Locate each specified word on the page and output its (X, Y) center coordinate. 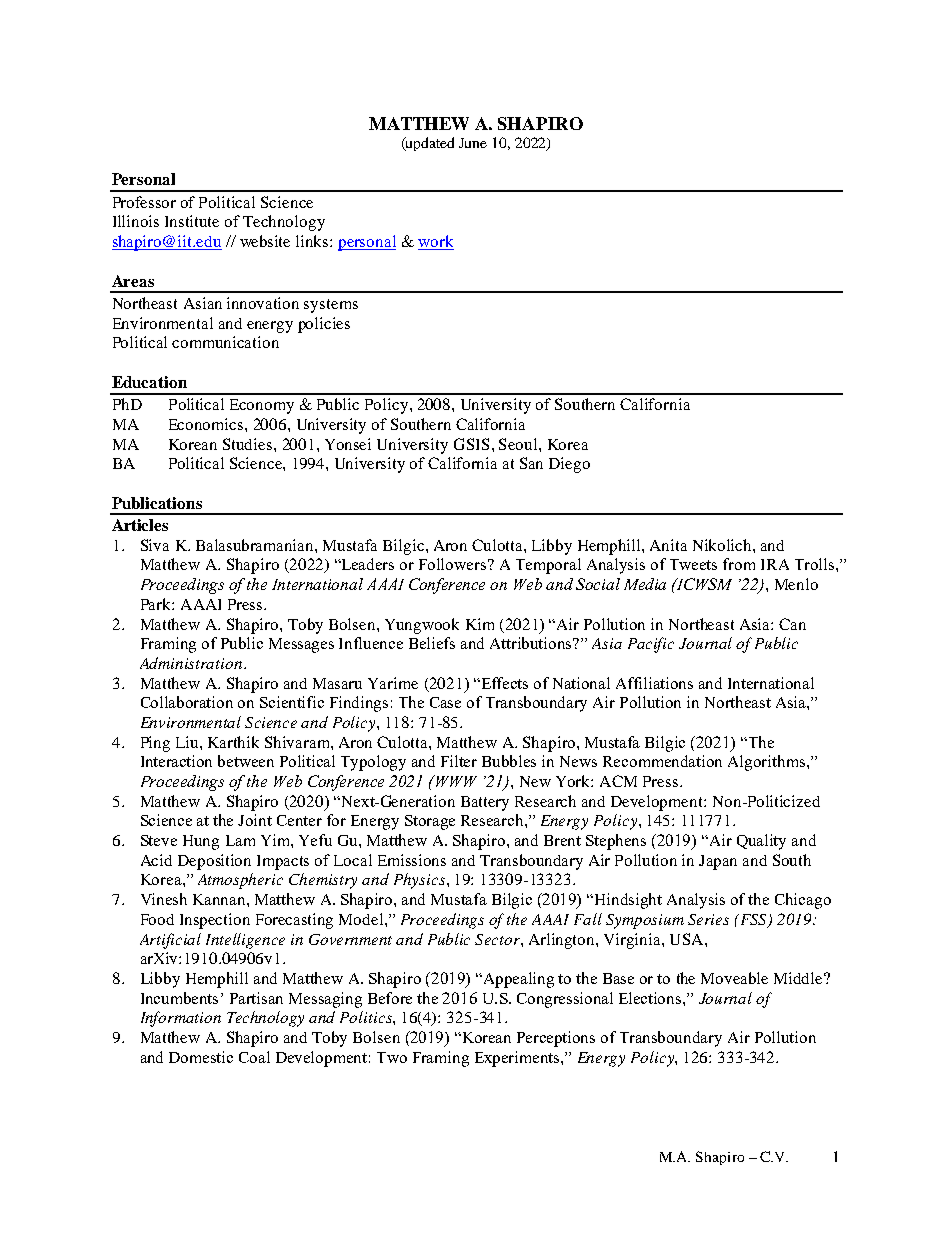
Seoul (519, 444)
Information (181, 1019)
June (473, 143)
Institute (192, 221)
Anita (668, 545)
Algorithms (768, 763)
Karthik (233, 742)
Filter (459, 761)
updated (429, 144)
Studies (249, 444)
